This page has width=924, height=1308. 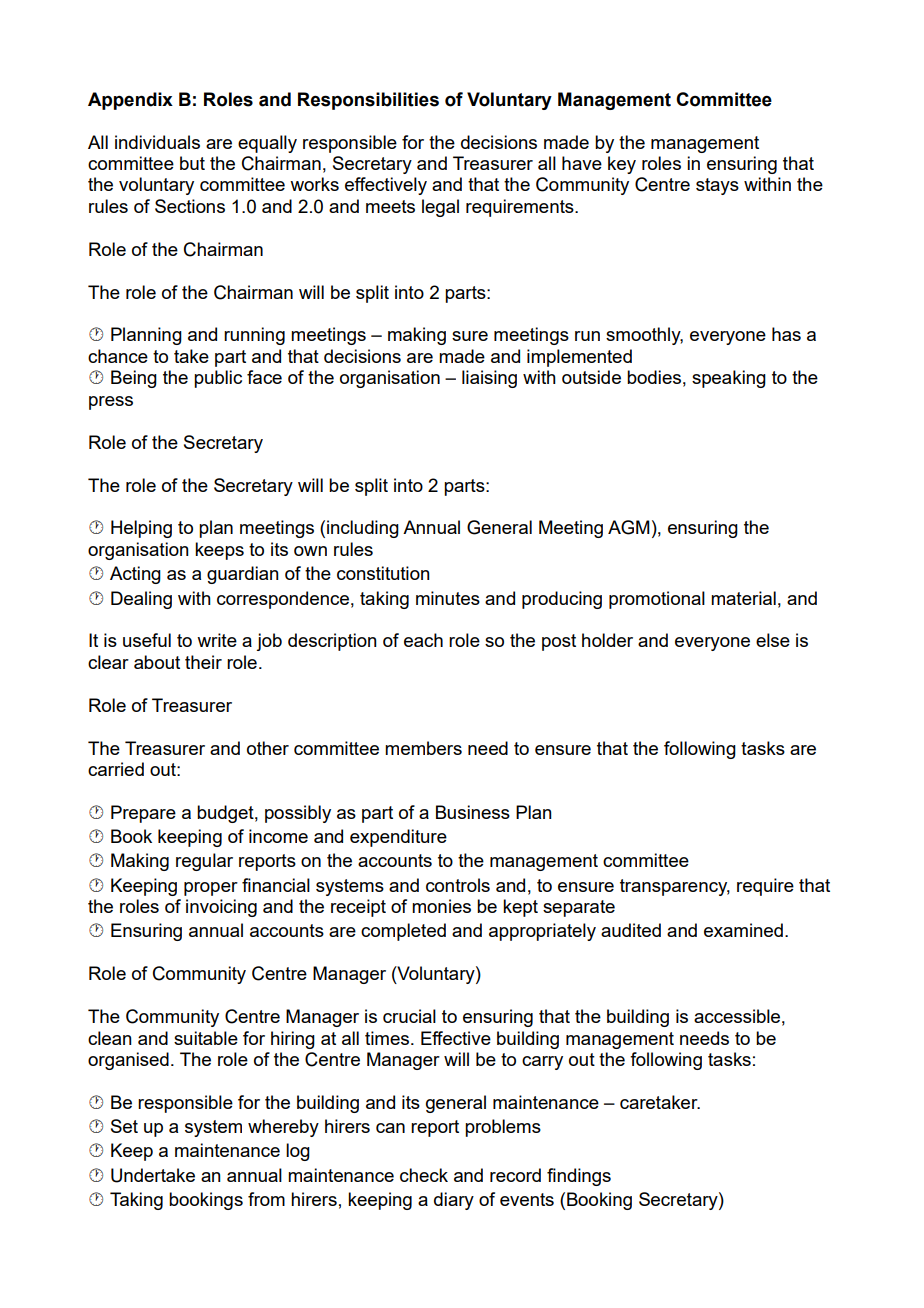 I want to click on Business, so click(x=473, y=812).
